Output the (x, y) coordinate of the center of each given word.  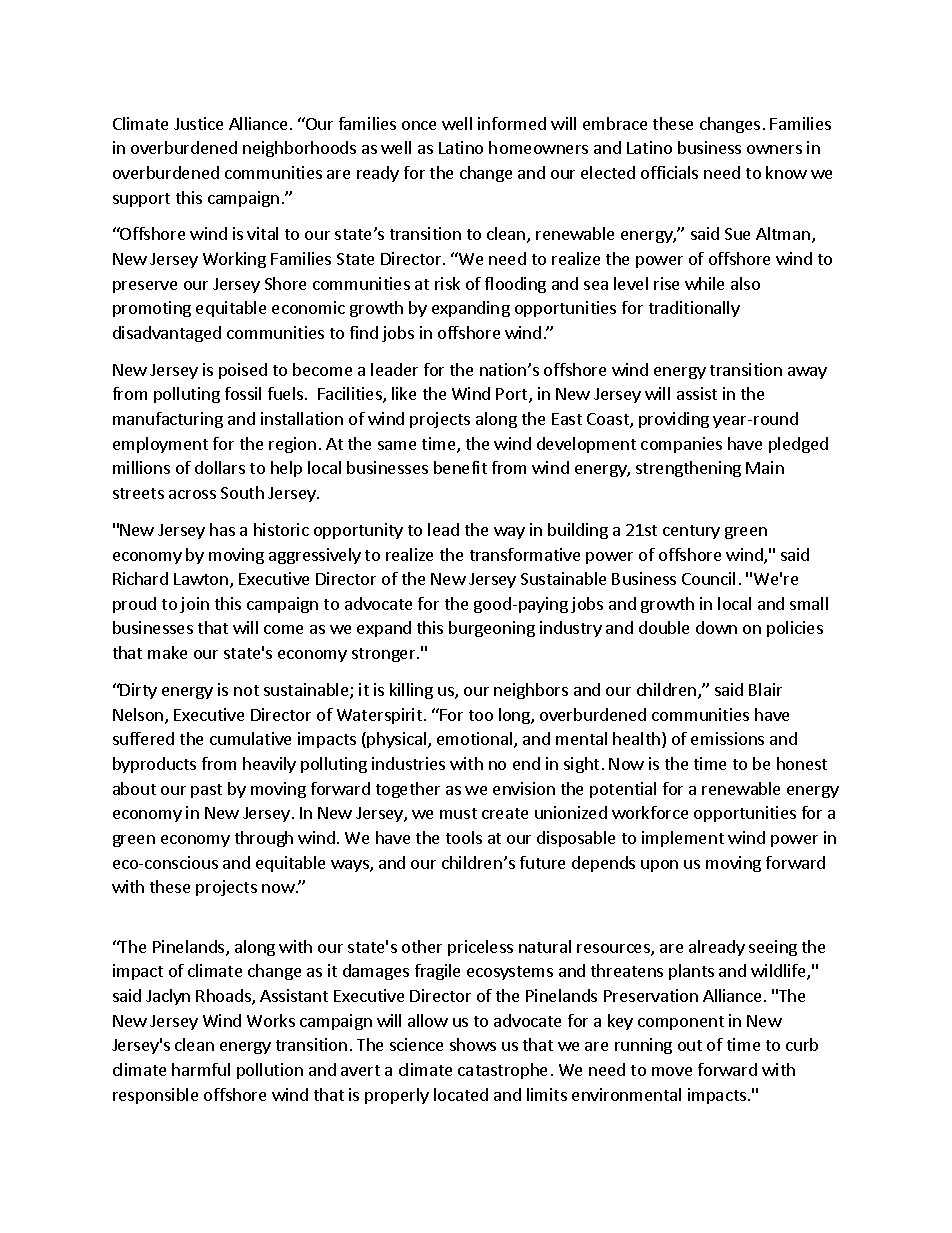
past (206, 791)
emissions (727, 738)
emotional (476, 740)
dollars (220, 467)
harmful (201, 1069)
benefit (460, 467)
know (786, 172)
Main (765, 467)
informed (512, 123)
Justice (198, 123)
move (672, 1071)
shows (473, 1044)
